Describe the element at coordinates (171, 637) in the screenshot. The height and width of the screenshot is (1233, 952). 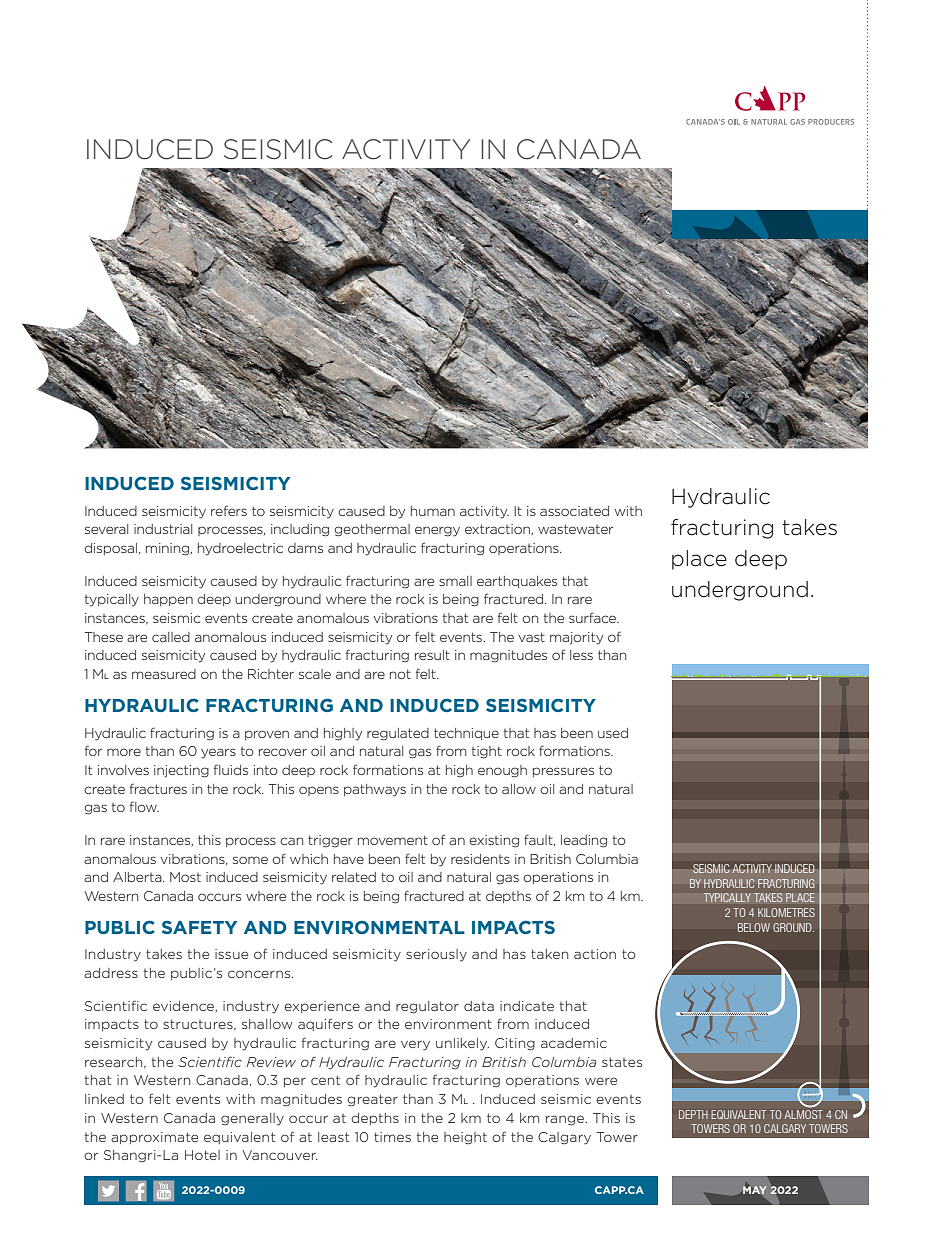
I see `called` at that location.
